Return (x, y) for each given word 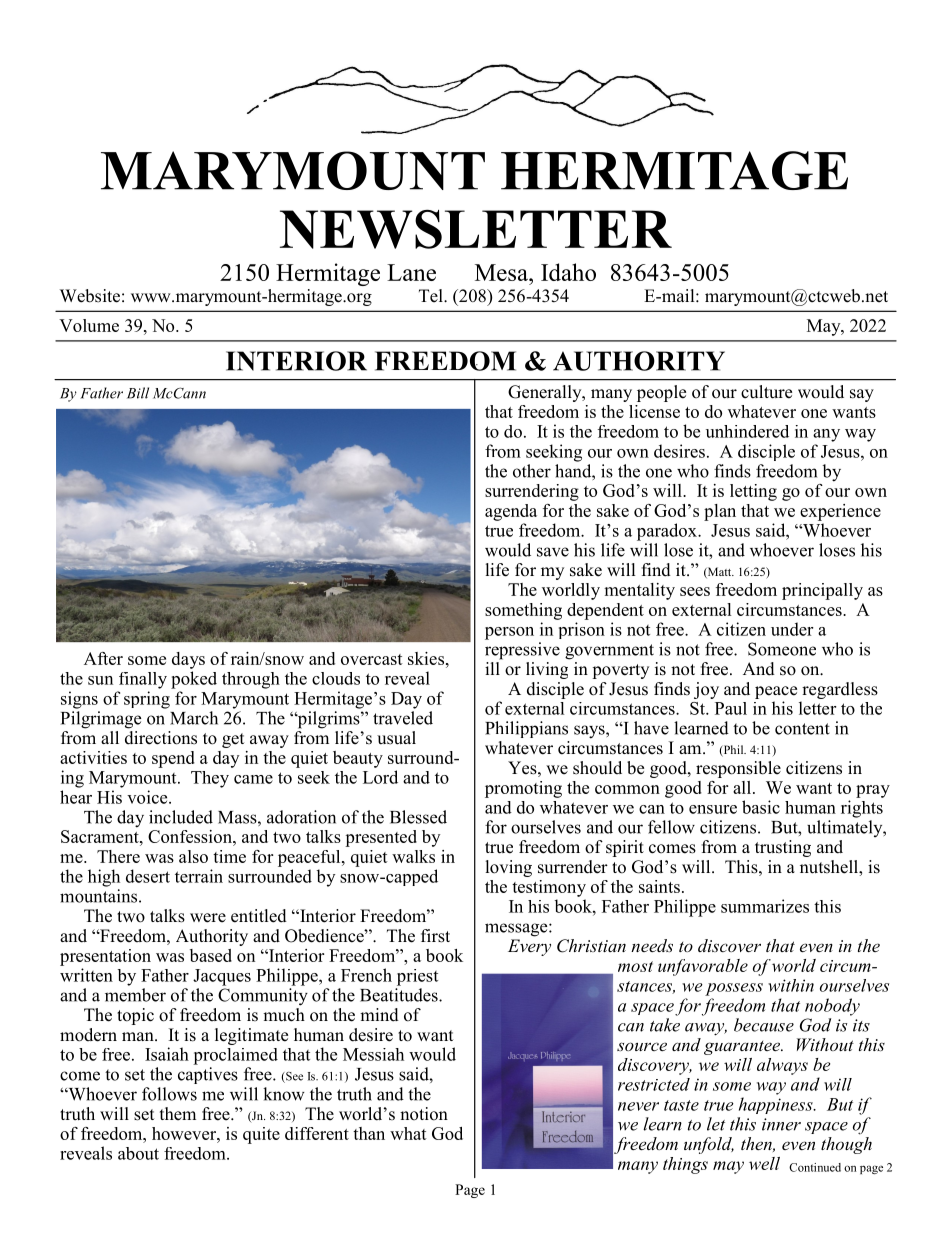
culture (766, 392)
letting (753, 492)
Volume (89, 325)
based (211, 955)
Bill (138, 393)
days (188, 660)
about (138, 1153)
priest (417, 977)
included (181, 817)
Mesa (502, 272)
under (792, 629)
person (509, 633)
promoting (523, 789)
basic (761, 807)
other (532, 471)
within (791, 985)
